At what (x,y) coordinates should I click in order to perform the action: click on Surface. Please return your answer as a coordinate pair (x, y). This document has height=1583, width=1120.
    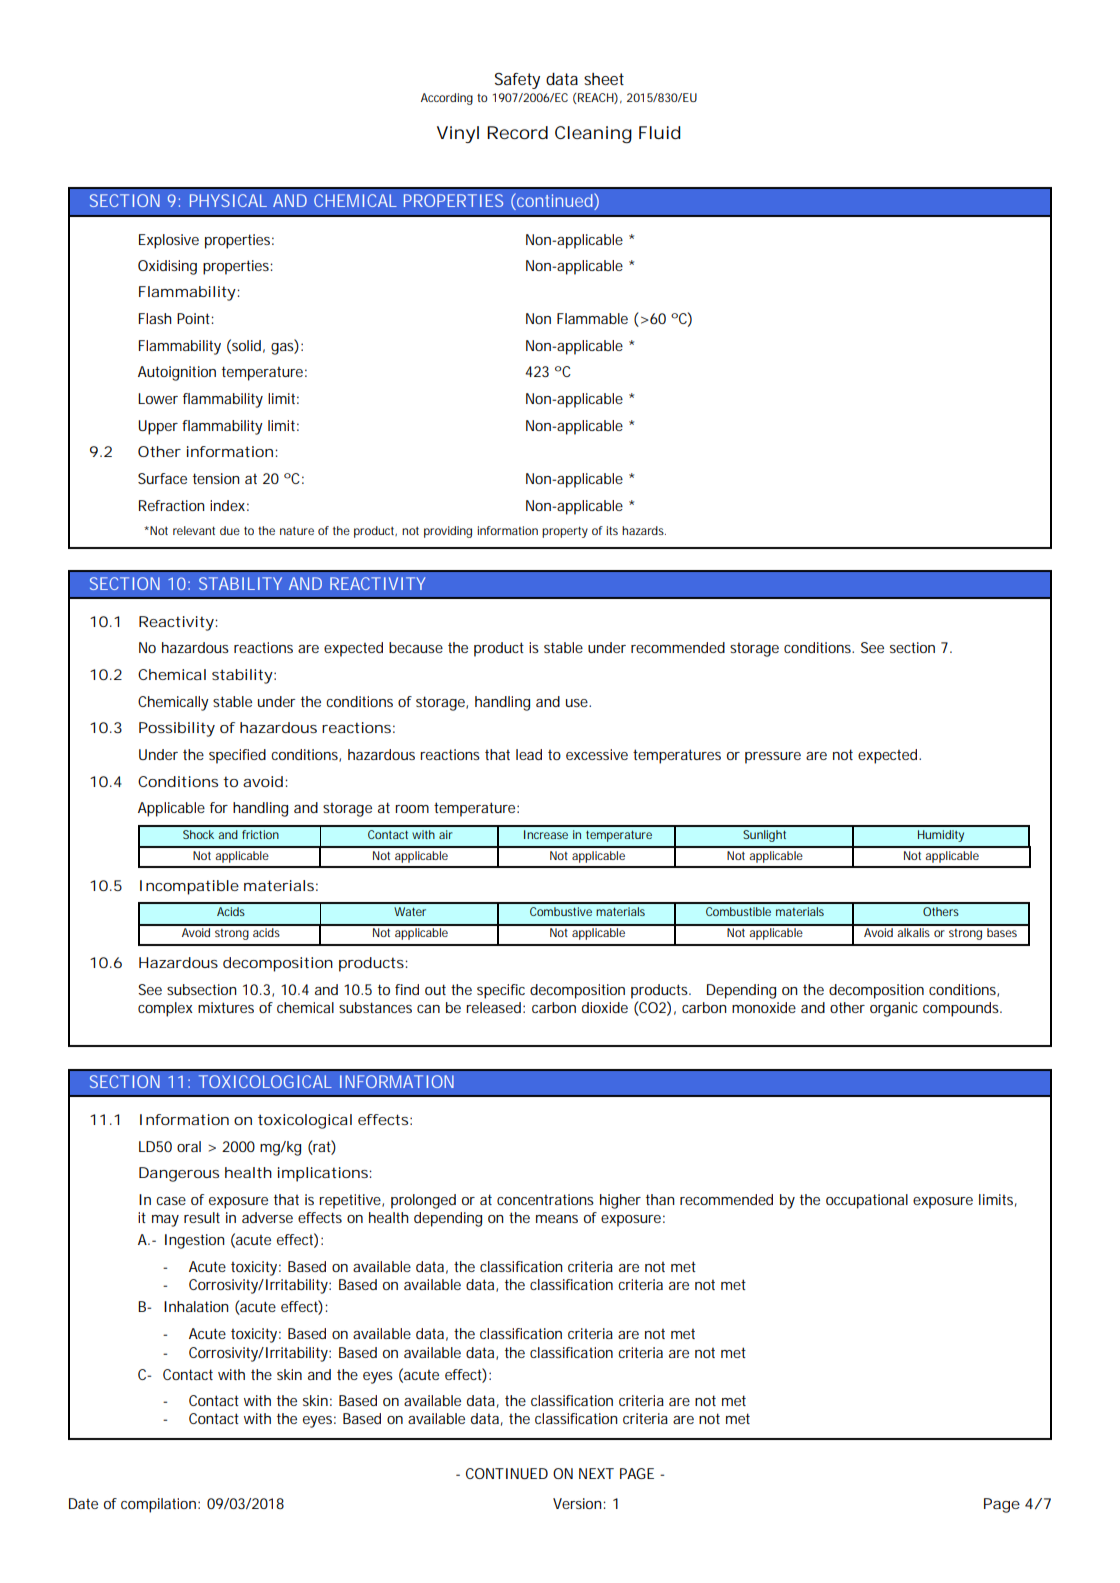
    Looking at the image, I should click on (162, 478).
